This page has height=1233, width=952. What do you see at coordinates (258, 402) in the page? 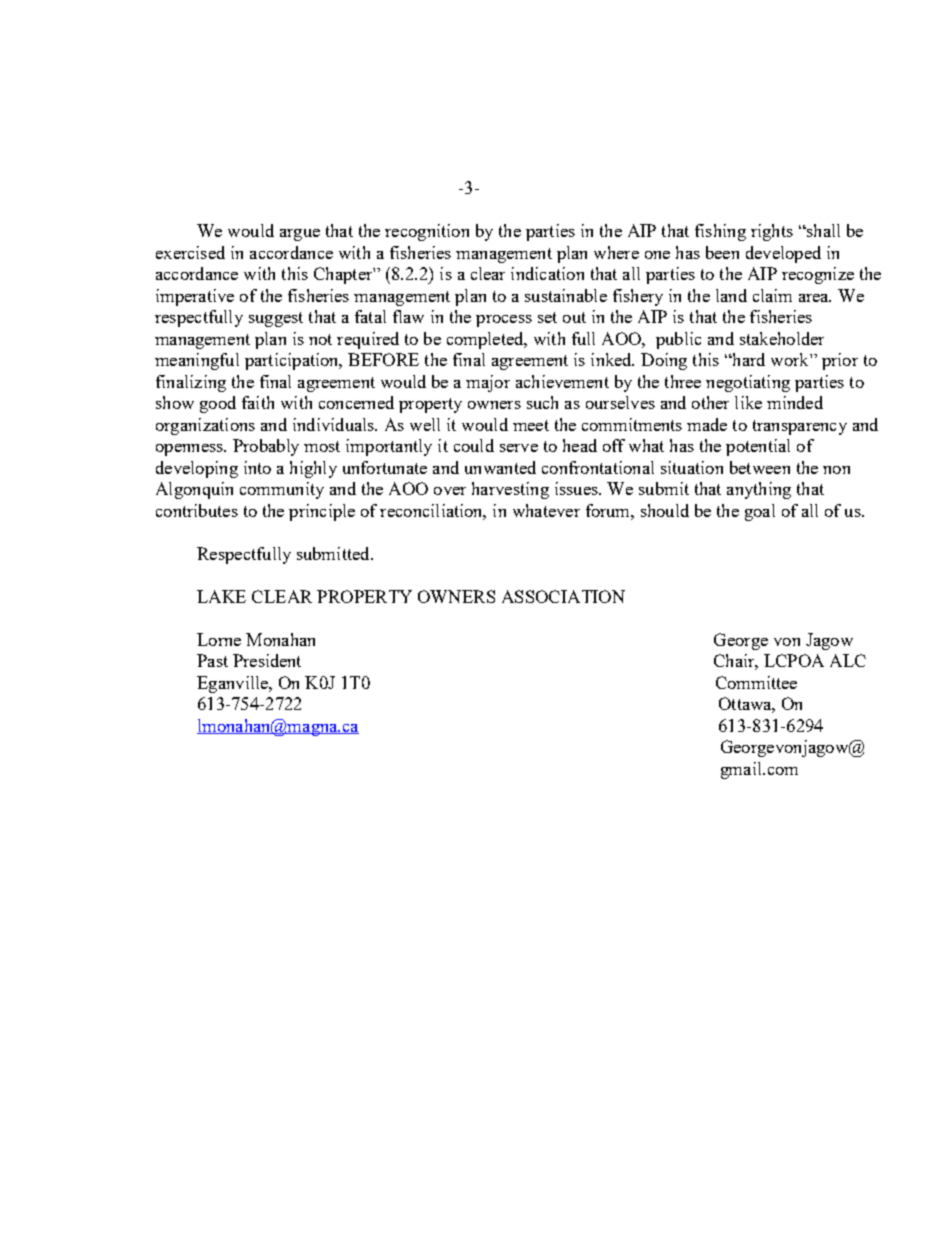
I see `faith` at bounding box center [258, 402].
